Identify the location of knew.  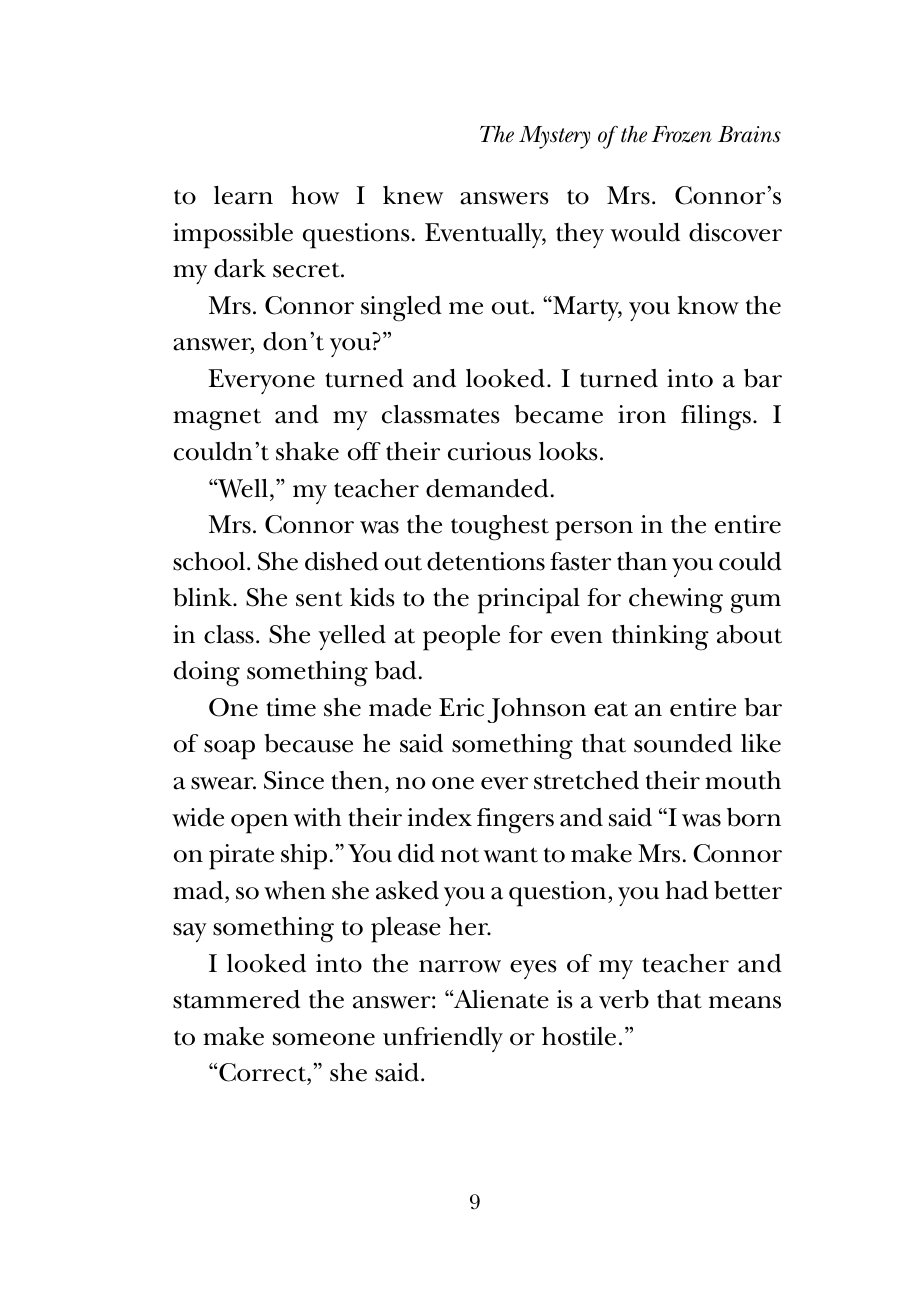
(413, 195).
